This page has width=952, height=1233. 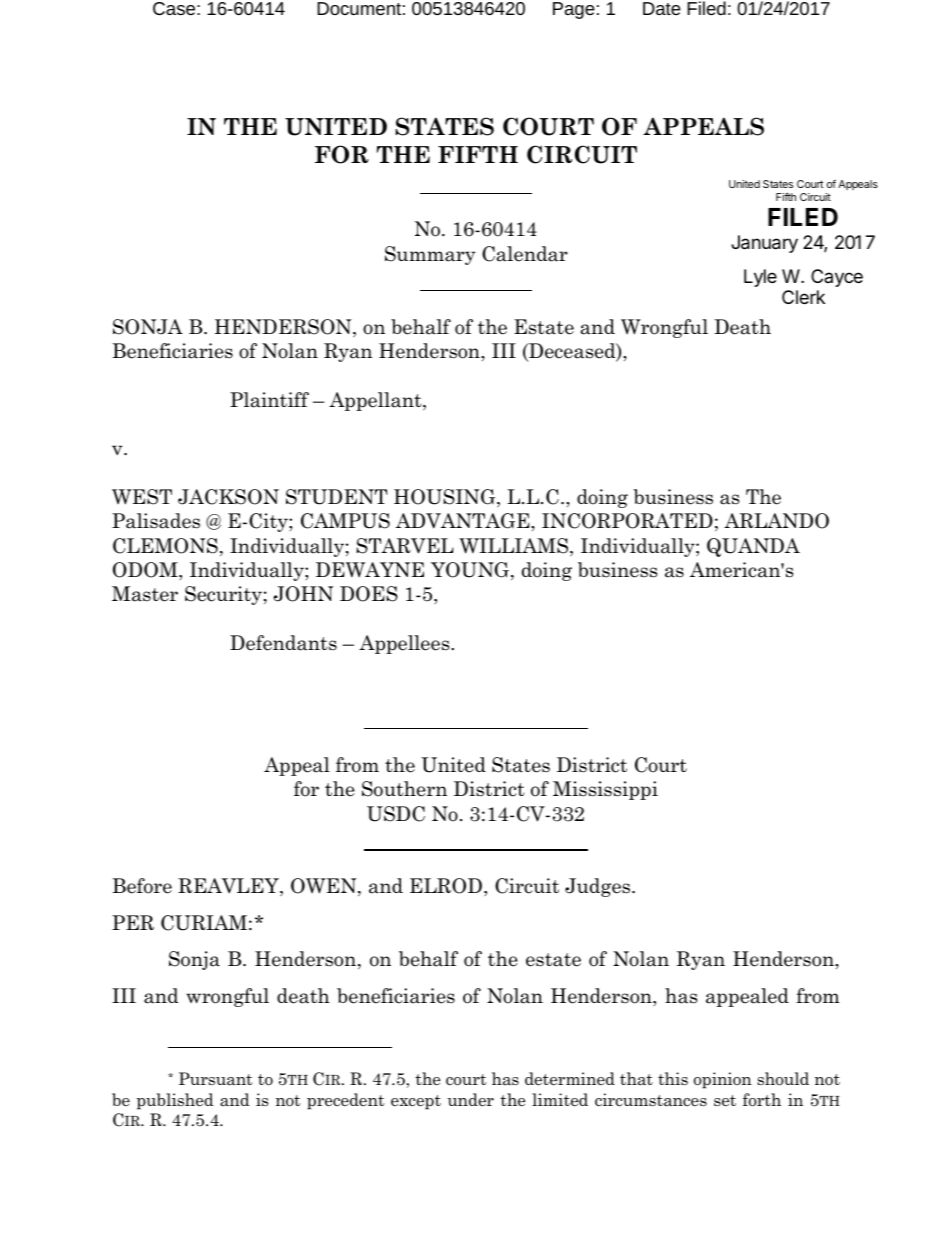 What do you see at coordinates (471, 1100) in the page?
I see `under` at bounding box center [471, 1100].
